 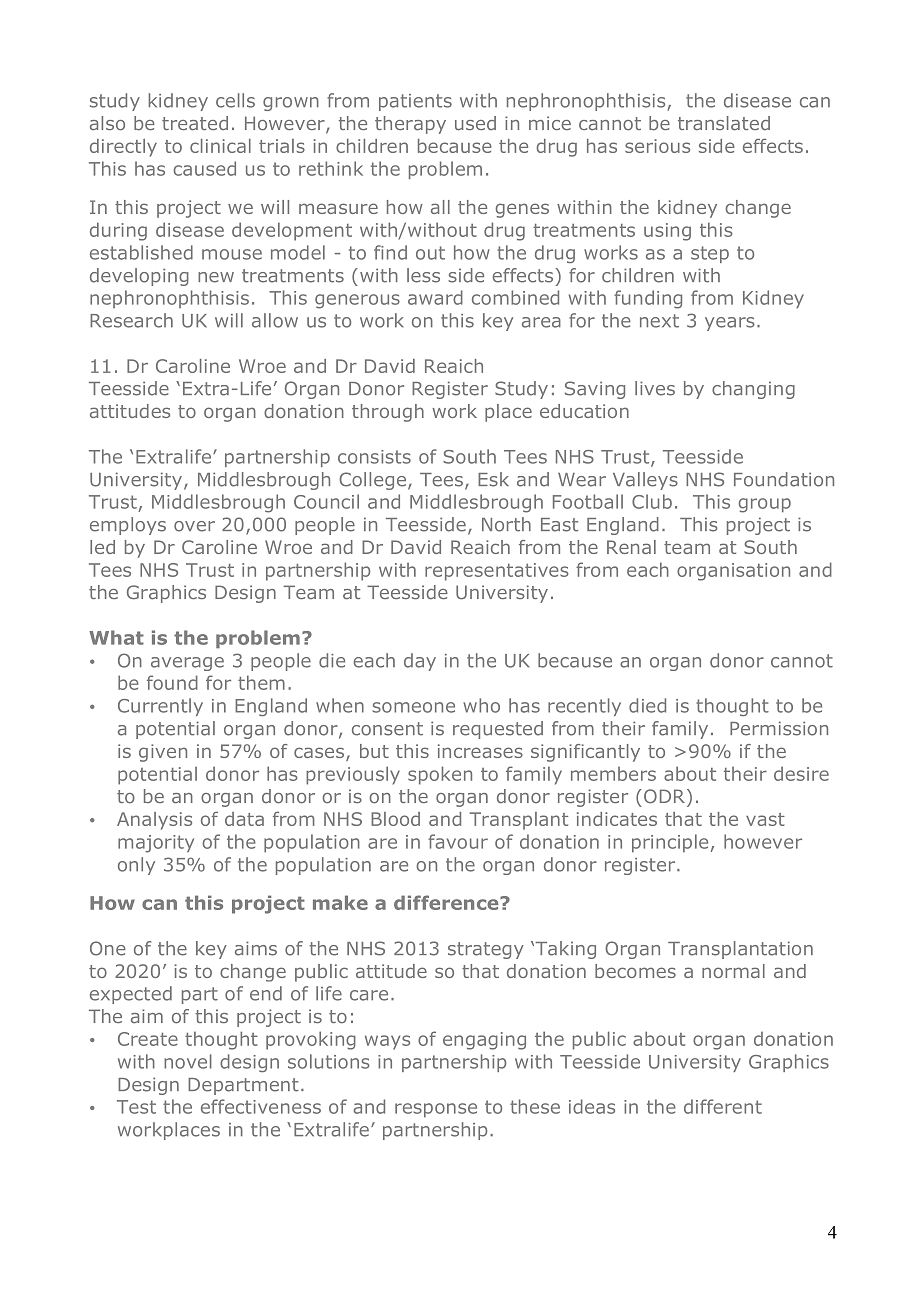 I want to click on Renal, so click(x=631, y=547).
